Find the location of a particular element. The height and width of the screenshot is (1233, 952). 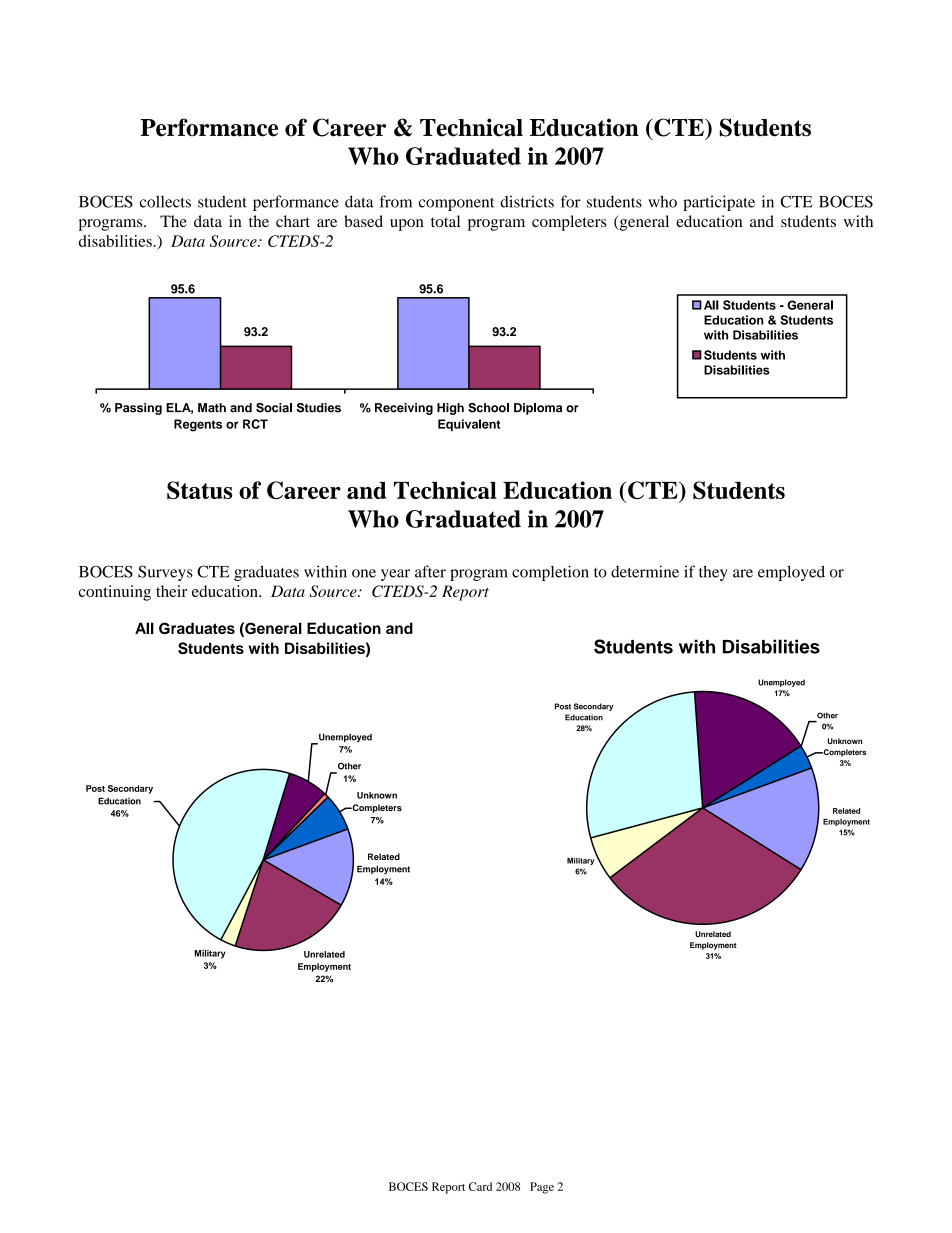

participate is located at coordinates (719, 203).
